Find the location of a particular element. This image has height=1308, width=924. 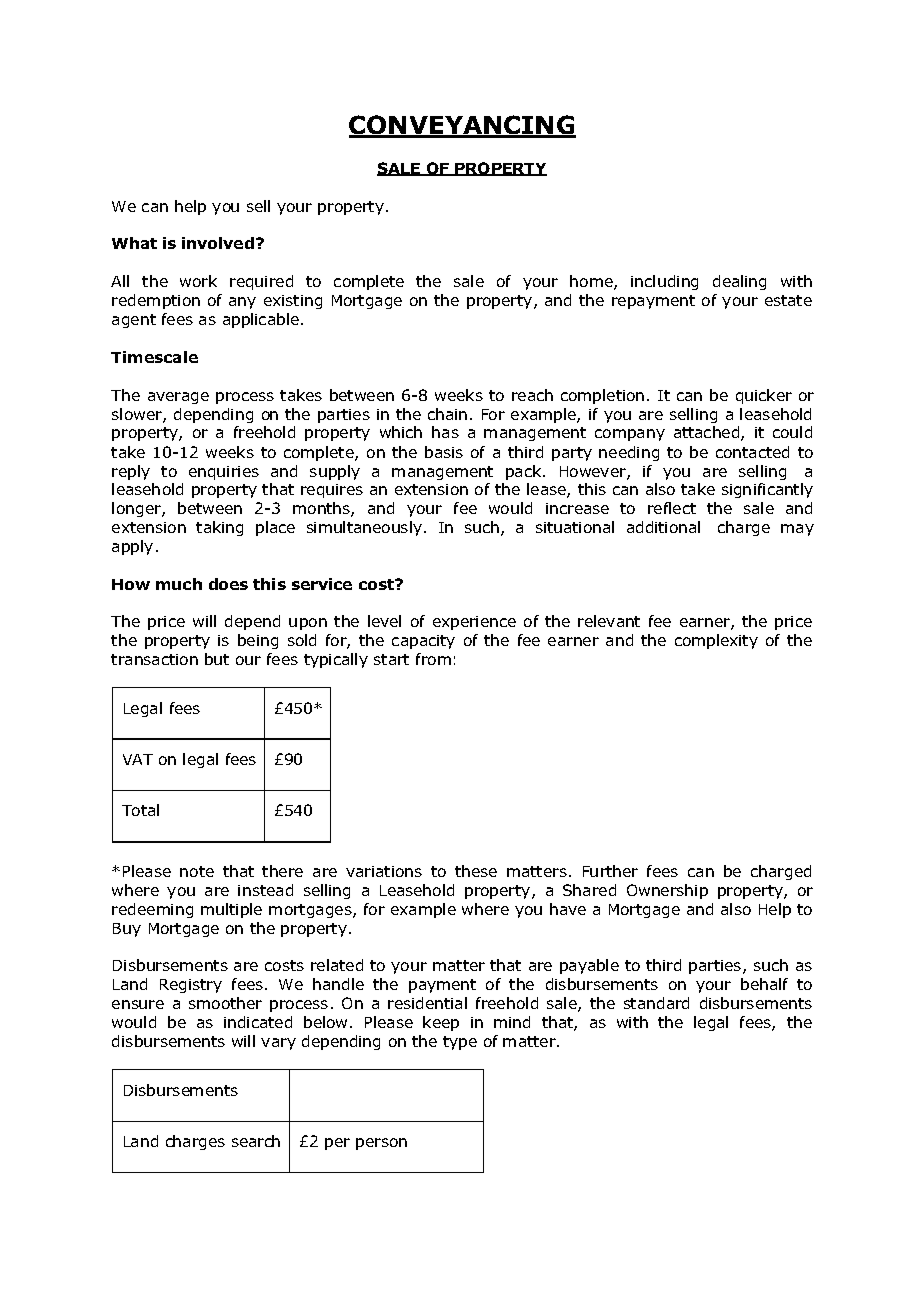

experience is located at coordinates (474, 623).
